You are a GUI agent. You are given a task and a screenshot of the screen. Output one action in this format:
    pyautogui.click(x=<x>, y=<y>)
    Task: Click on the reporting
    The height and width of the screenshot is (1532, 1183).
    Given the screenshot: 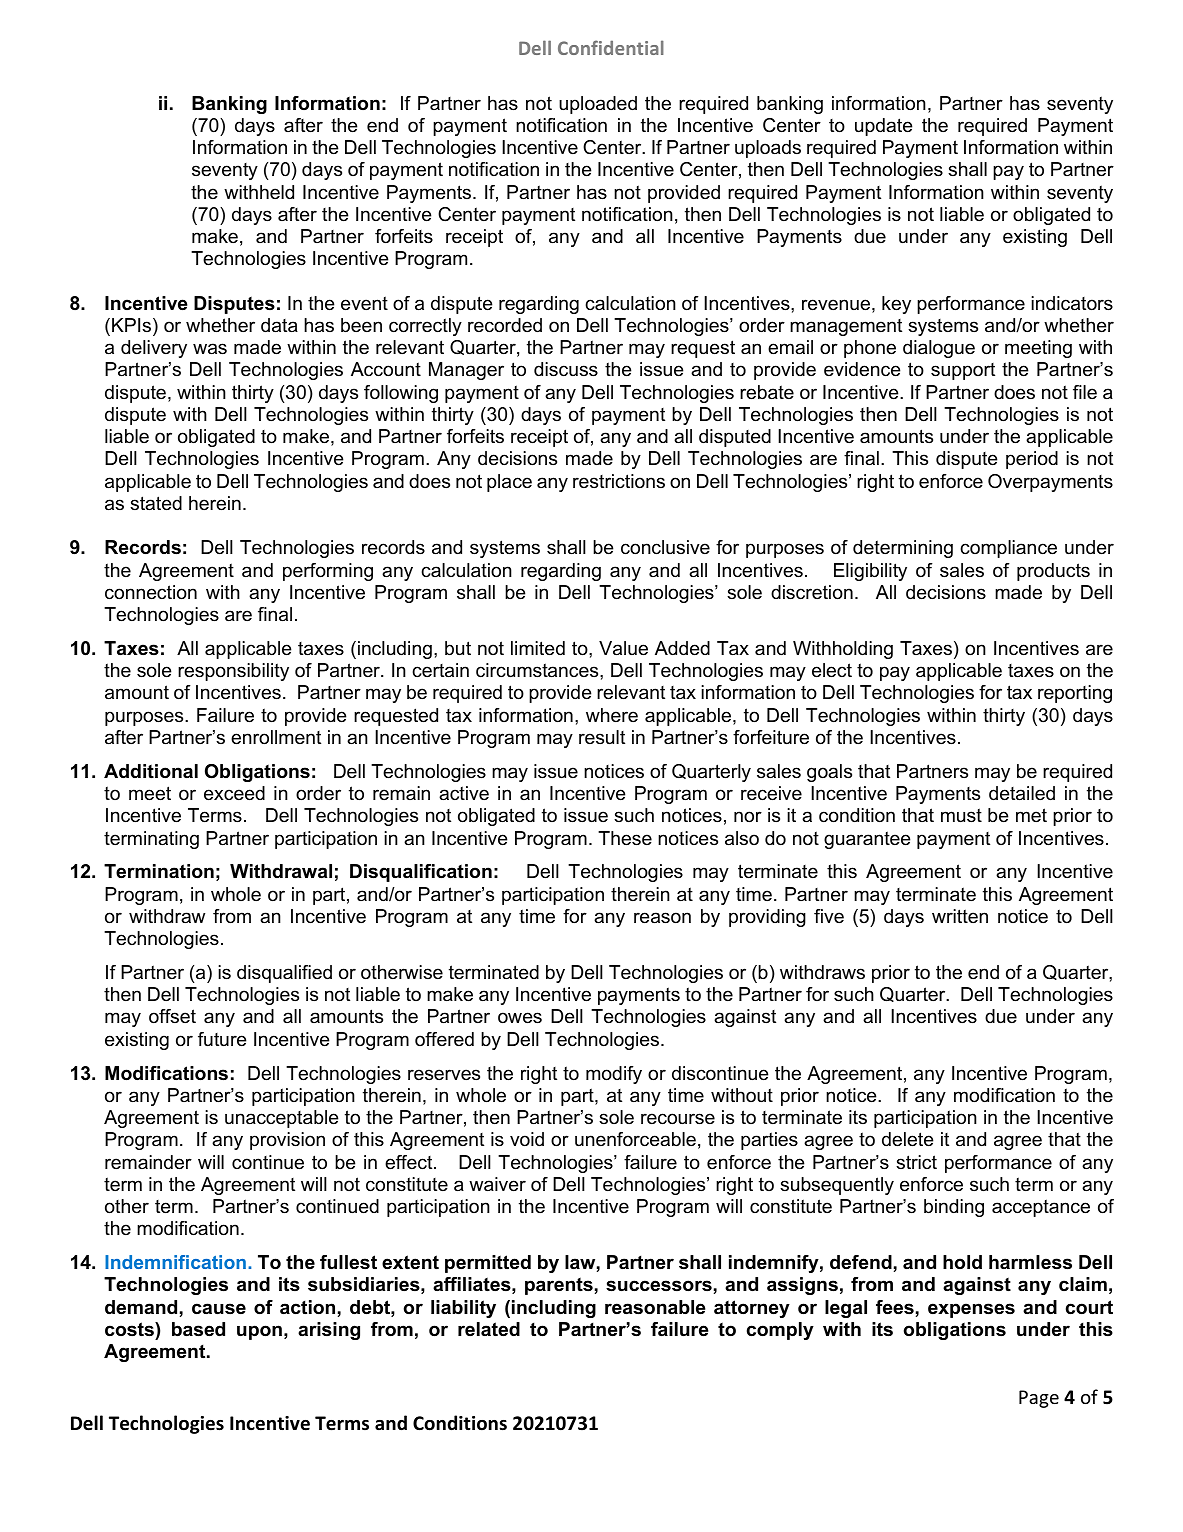 What is the action you would take?
    pyautogui.click(x=1075, y=694)
